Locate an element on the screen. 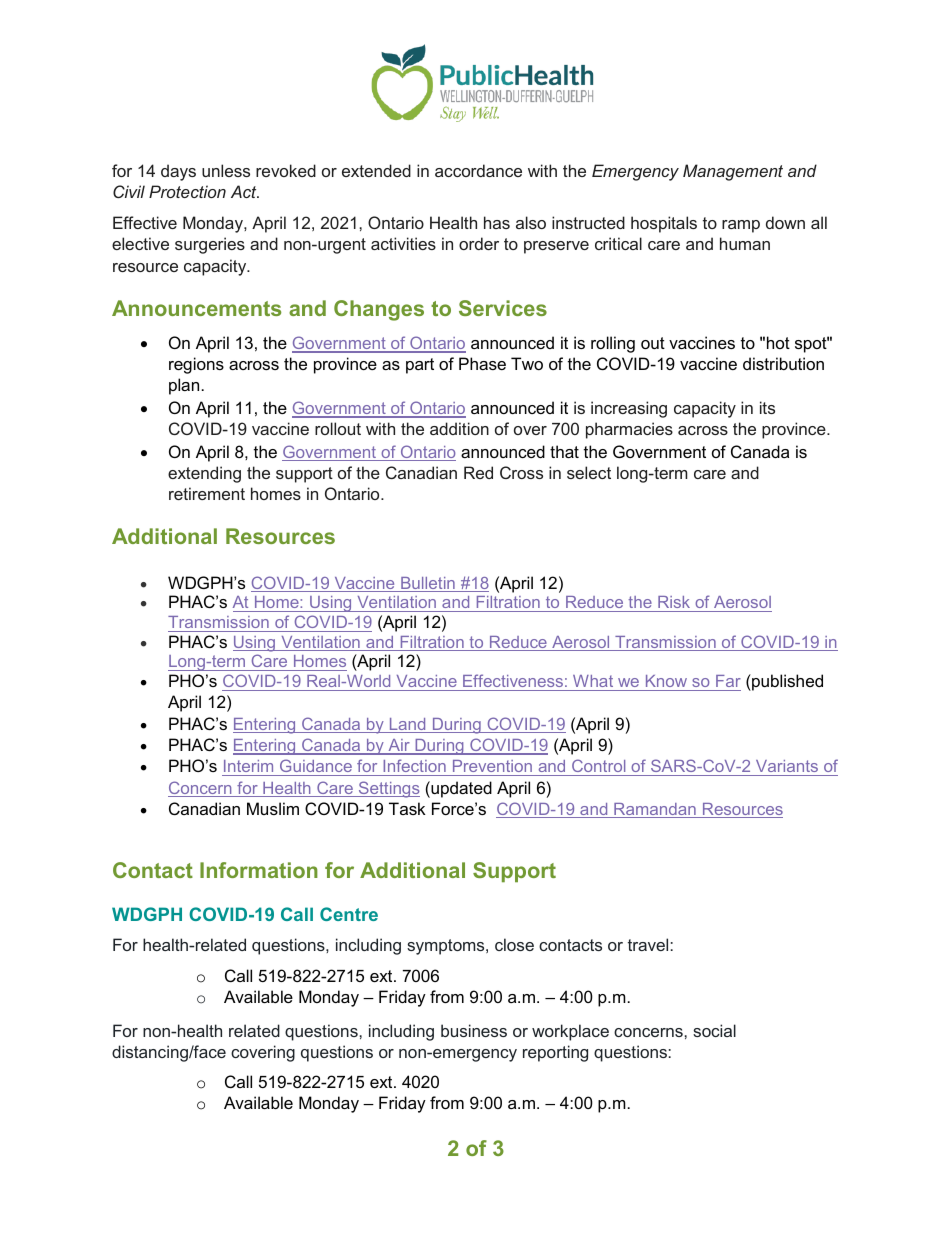 The height and width of the screenshot is (1233, 952). Protection is located at coordinates (187, 191).
